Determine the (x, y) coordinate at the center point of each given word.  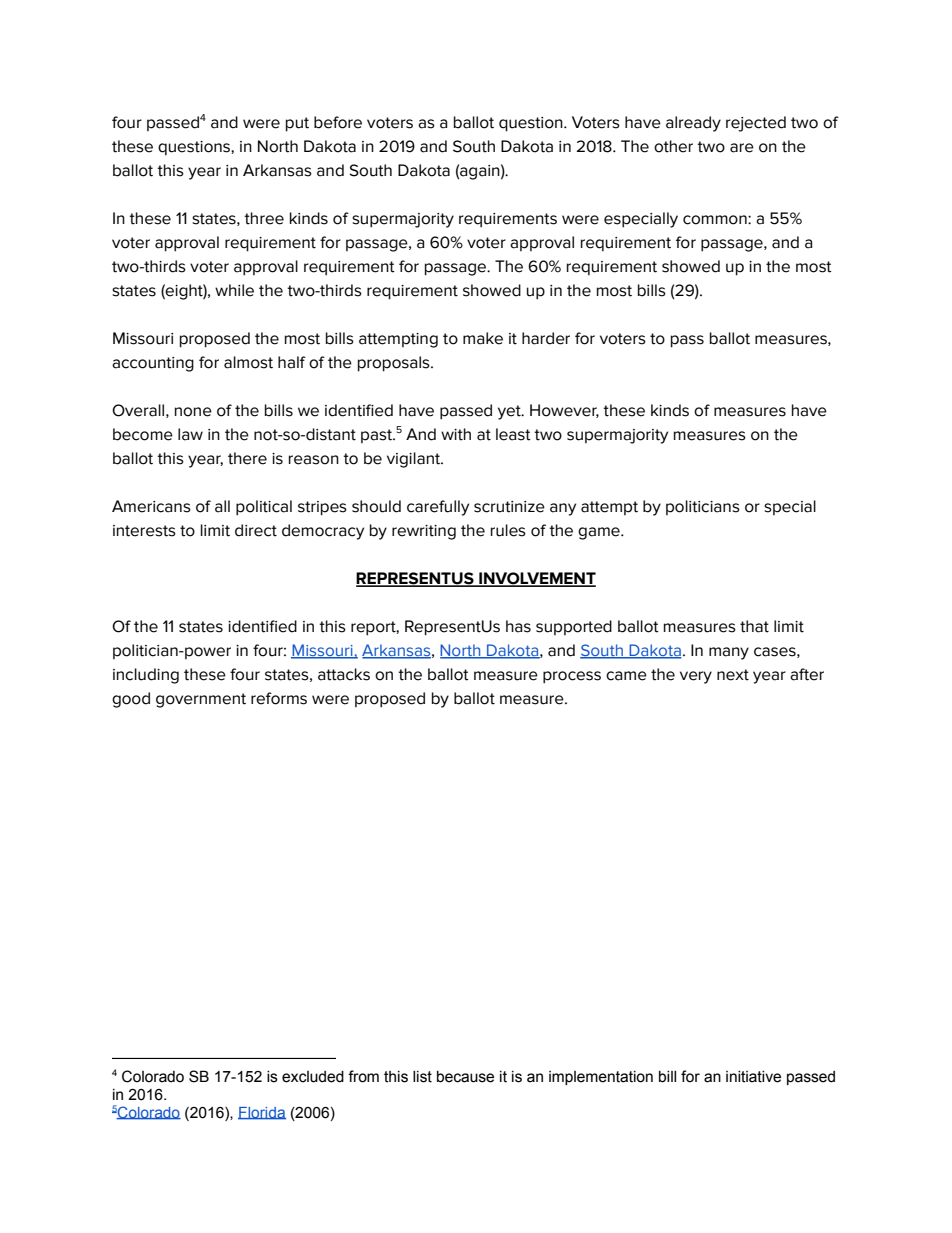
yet (510, 412)
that (754, 626)
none (193, 412)
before (338, 122)
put (297, 124)
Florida (262, 1113)
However (564, 411)
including (146, 676)
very (696, 677)
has (518, 626)
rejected (756, 124)
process (572, 677)
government (201, 700)
